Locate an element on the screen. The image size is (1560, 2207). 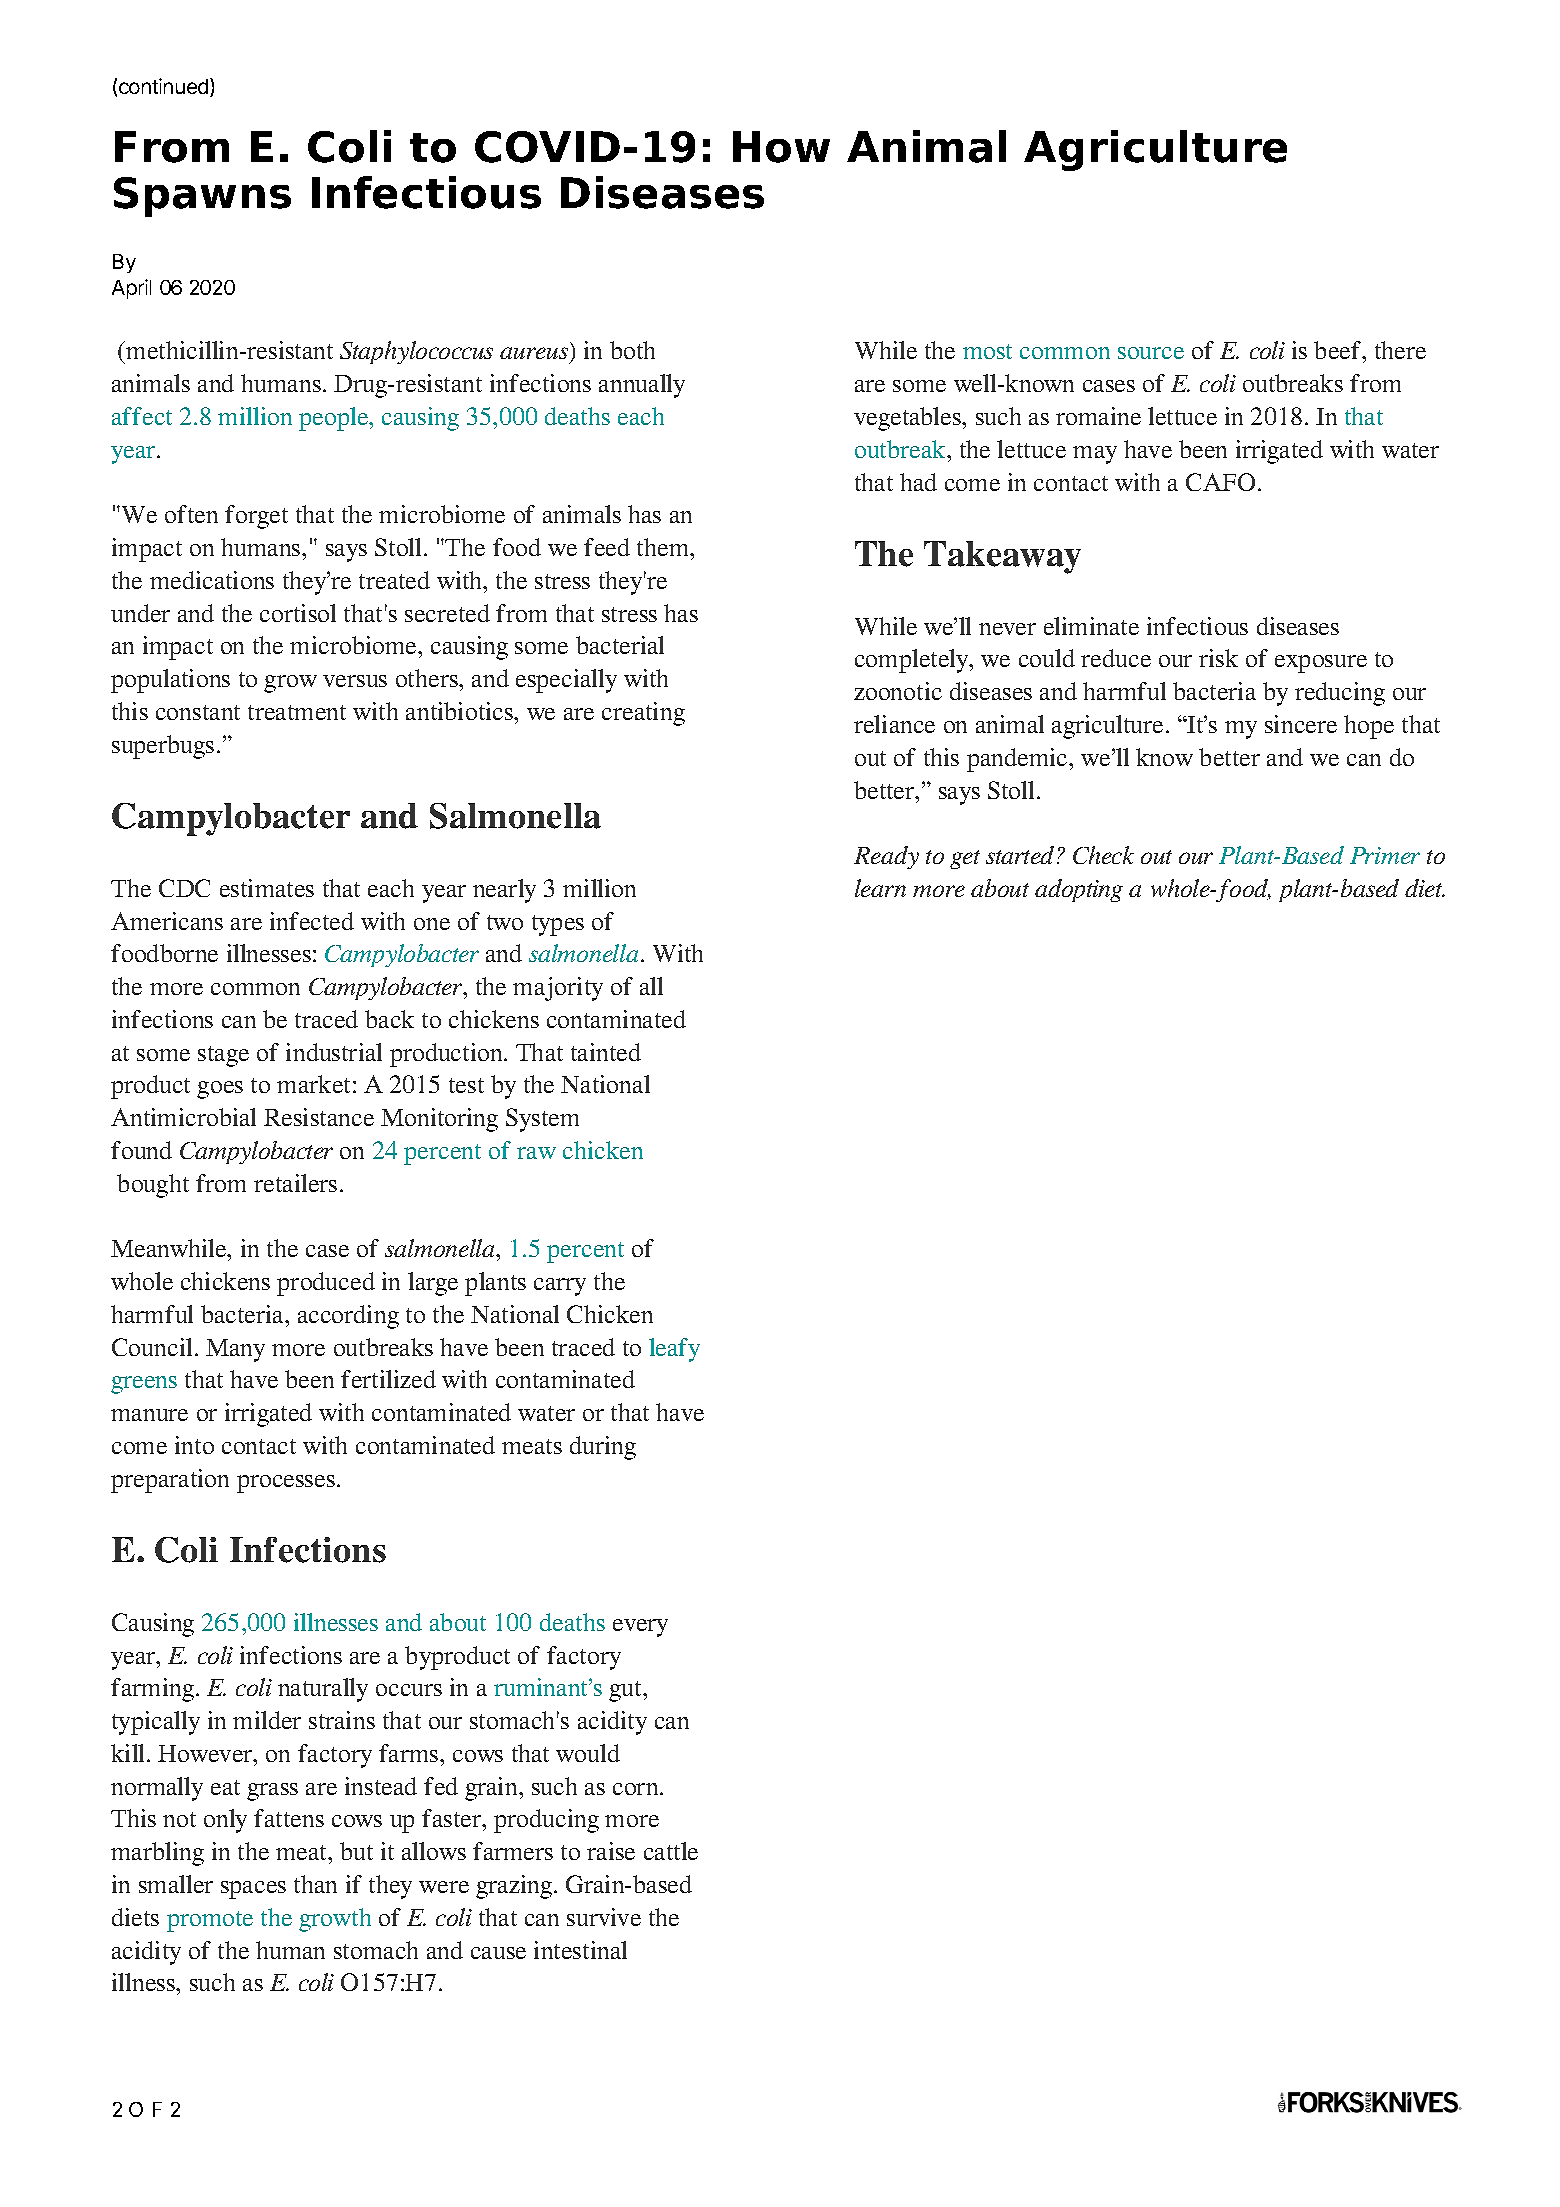
corn is located at coordinates (637, 1789).
